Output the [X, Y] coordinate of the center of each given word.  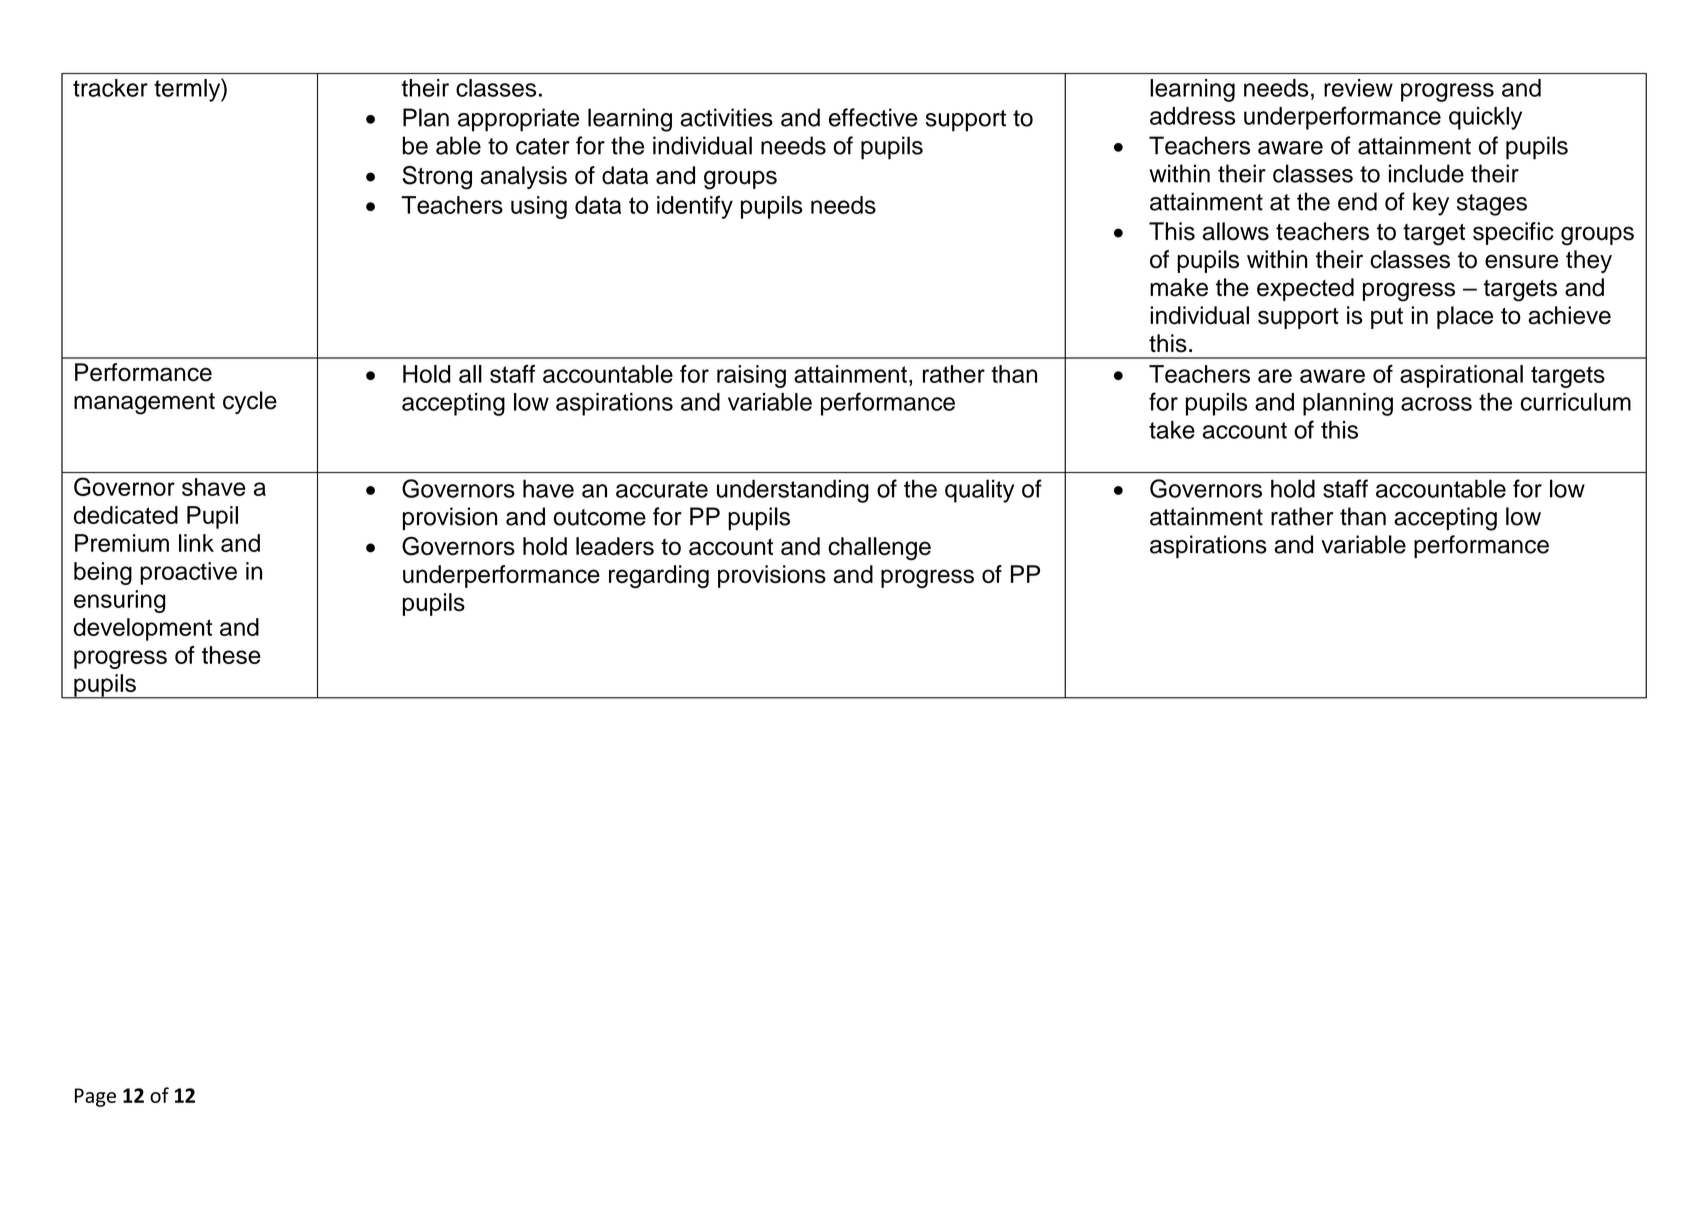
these [231, 655]
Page [95, 1097]
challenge [879, 548]
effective [873, 117]
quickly [1485, 118]
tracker [110, 88]
